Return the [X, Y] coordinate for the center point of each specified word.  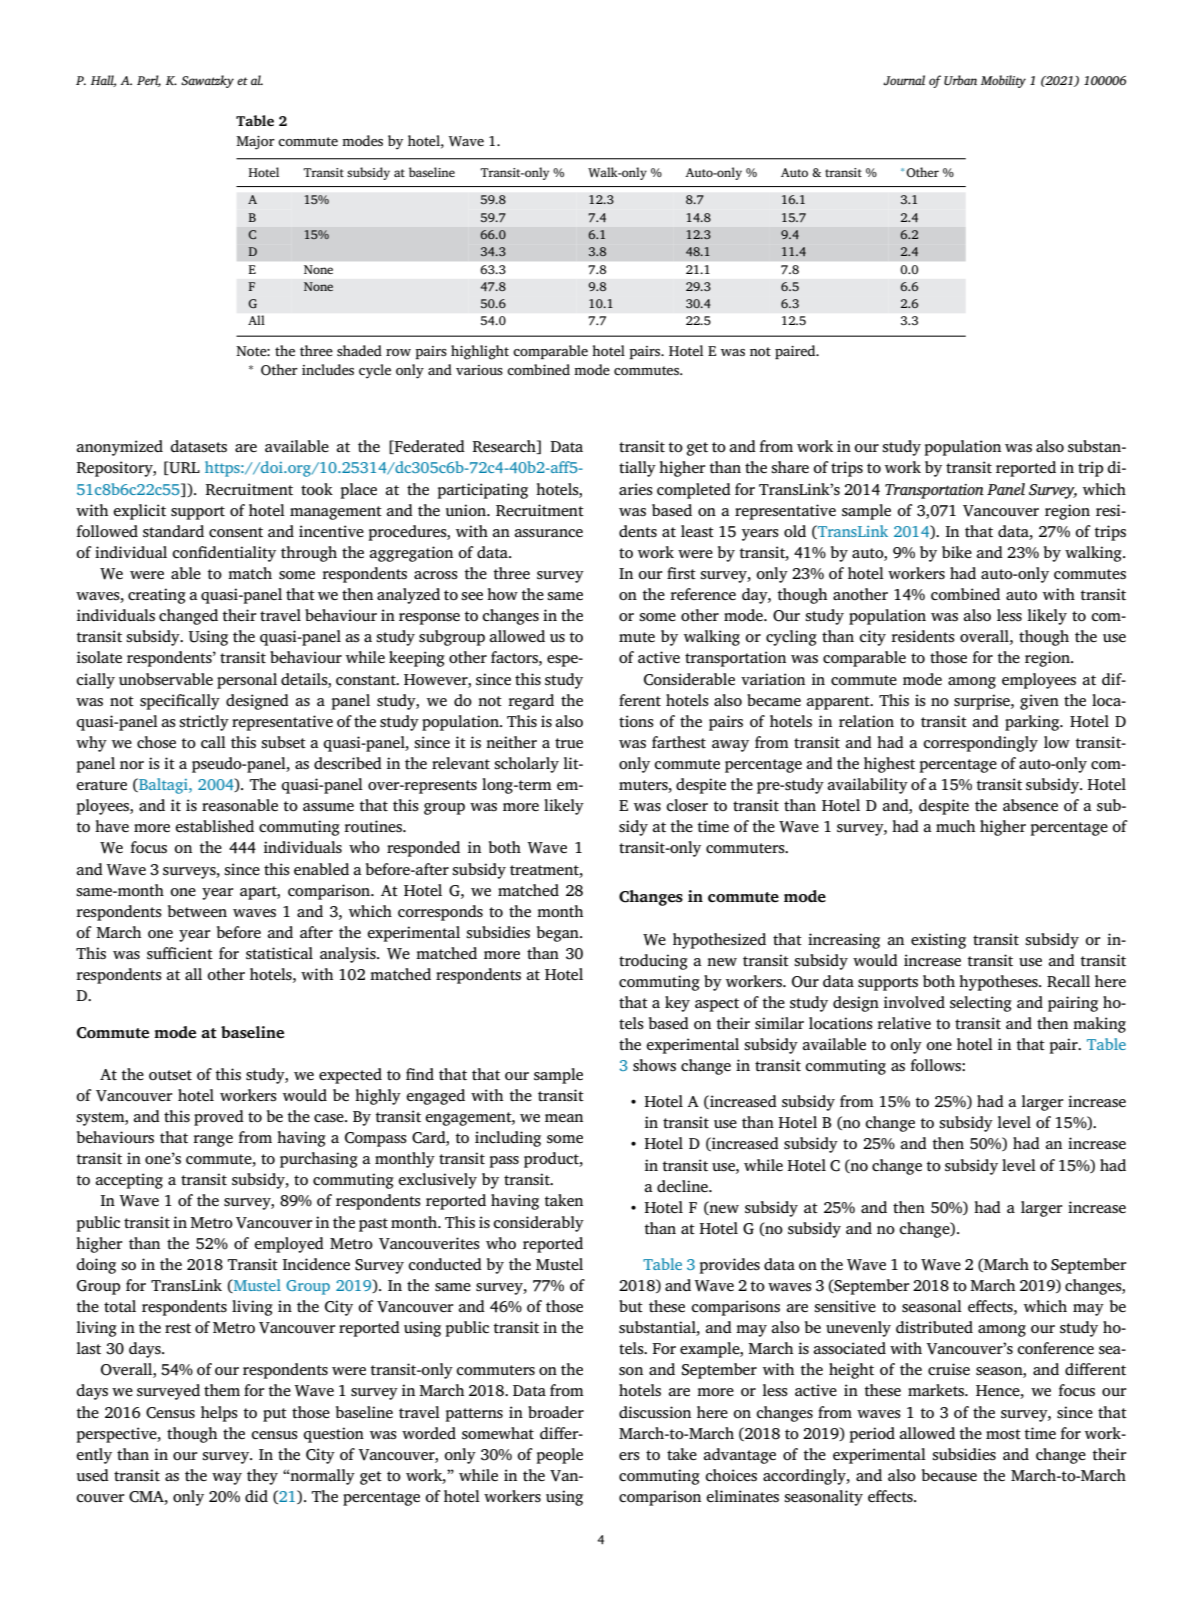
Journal [904, 80]
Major [255, 143]
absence [1030, 805]
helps [219, 1414]
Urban [960, 80]
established [214, 826]
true [569, 743]
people [559, 1456]
